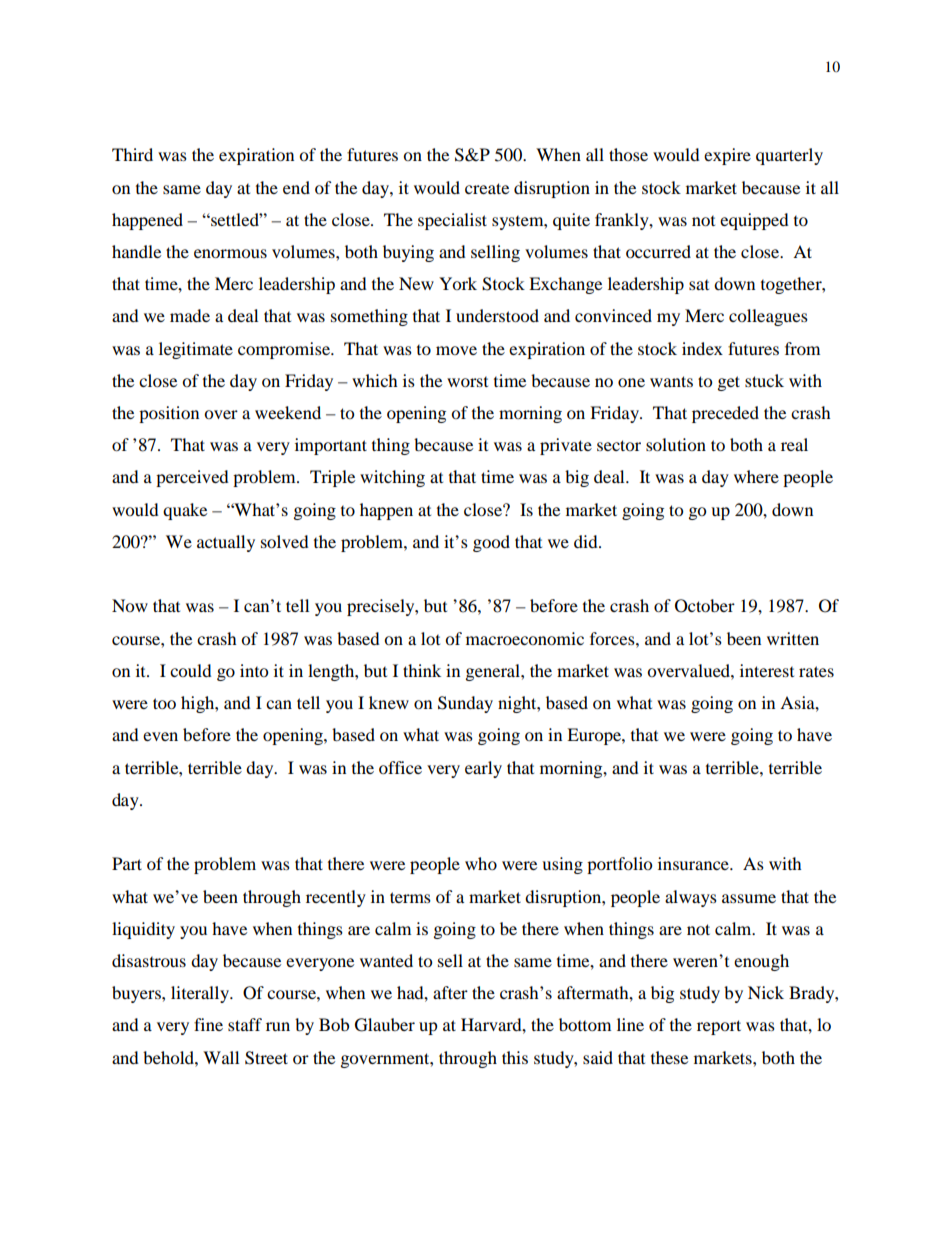 The width and height of the screenshot is (952, 1233). What do you see at coordinates (208, 1024) in the screenshot?
I see `fine` at bounding box center [208, 1024].
